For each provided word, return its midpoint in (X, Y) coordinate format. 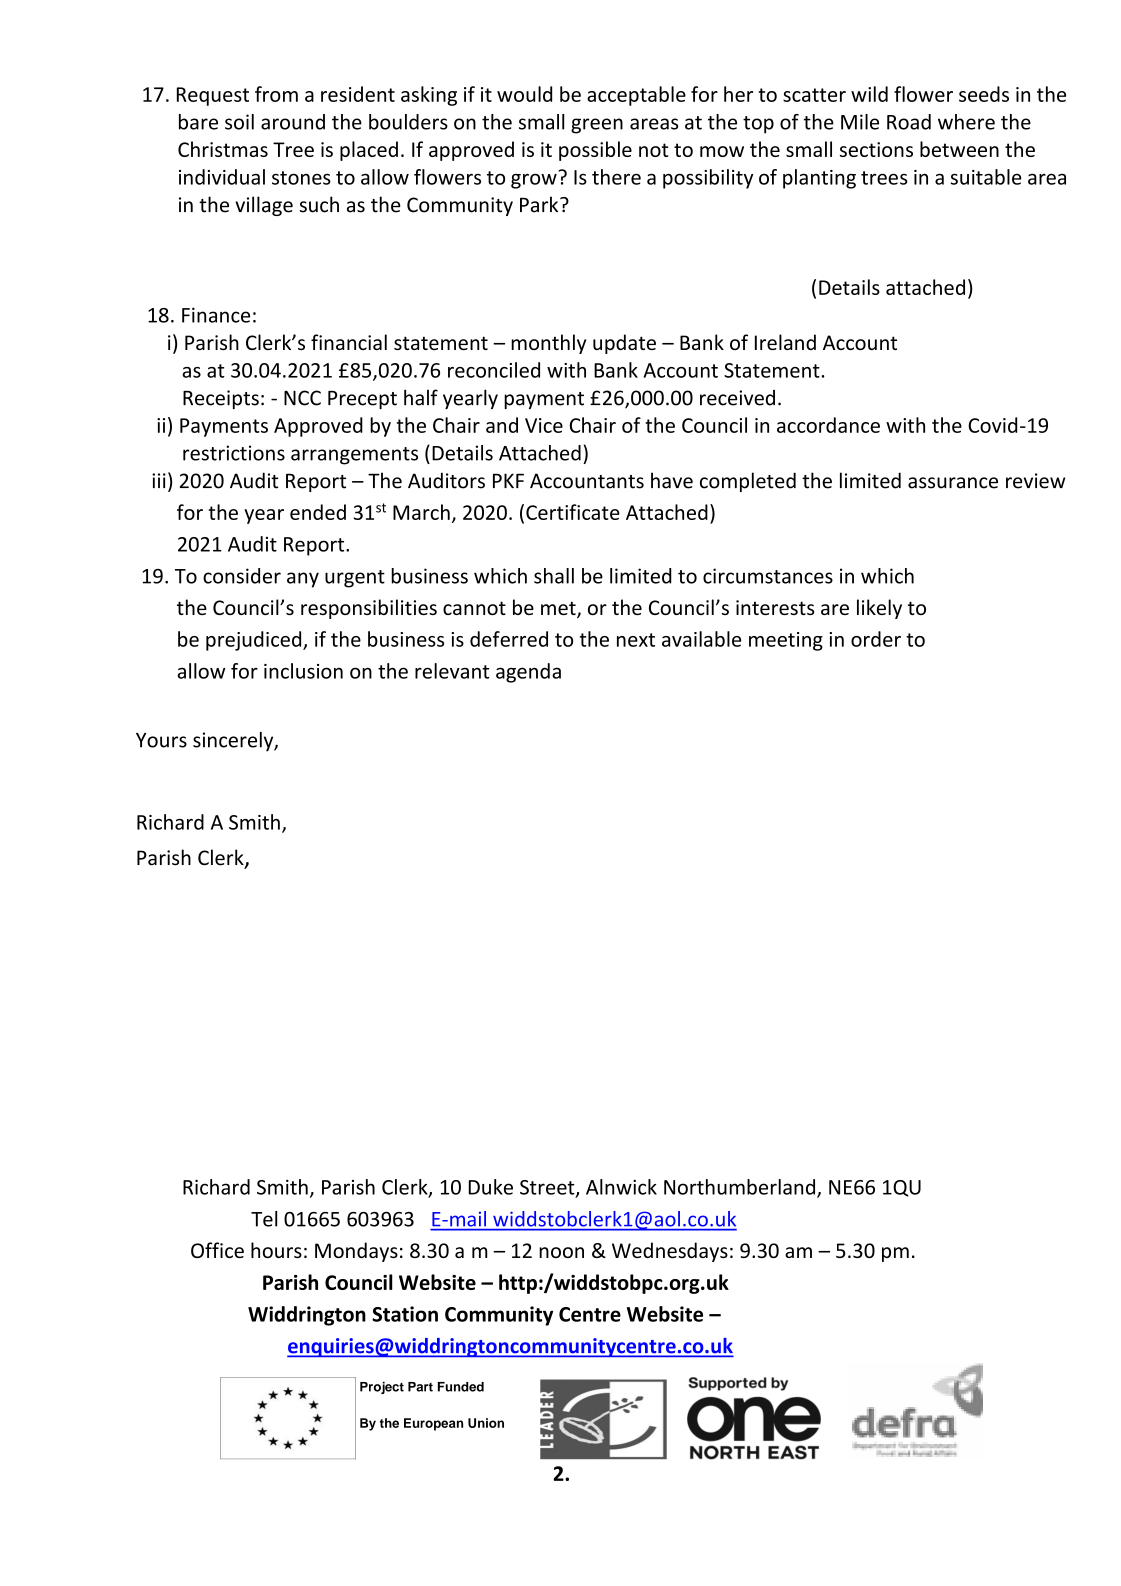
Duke (490, 1187)
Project (382, 1388)
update (624, 344)
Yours (161, 740)
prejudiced (255, 641)
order (876, 639)
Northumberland (741, 1188)
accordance (828, 425)
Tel (264, 1219)
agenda (528, 673)
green (597, 126)
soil (239, 122)
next (636, 640)
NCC (302, 398)
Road (909, 122)
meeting (786, 641)
